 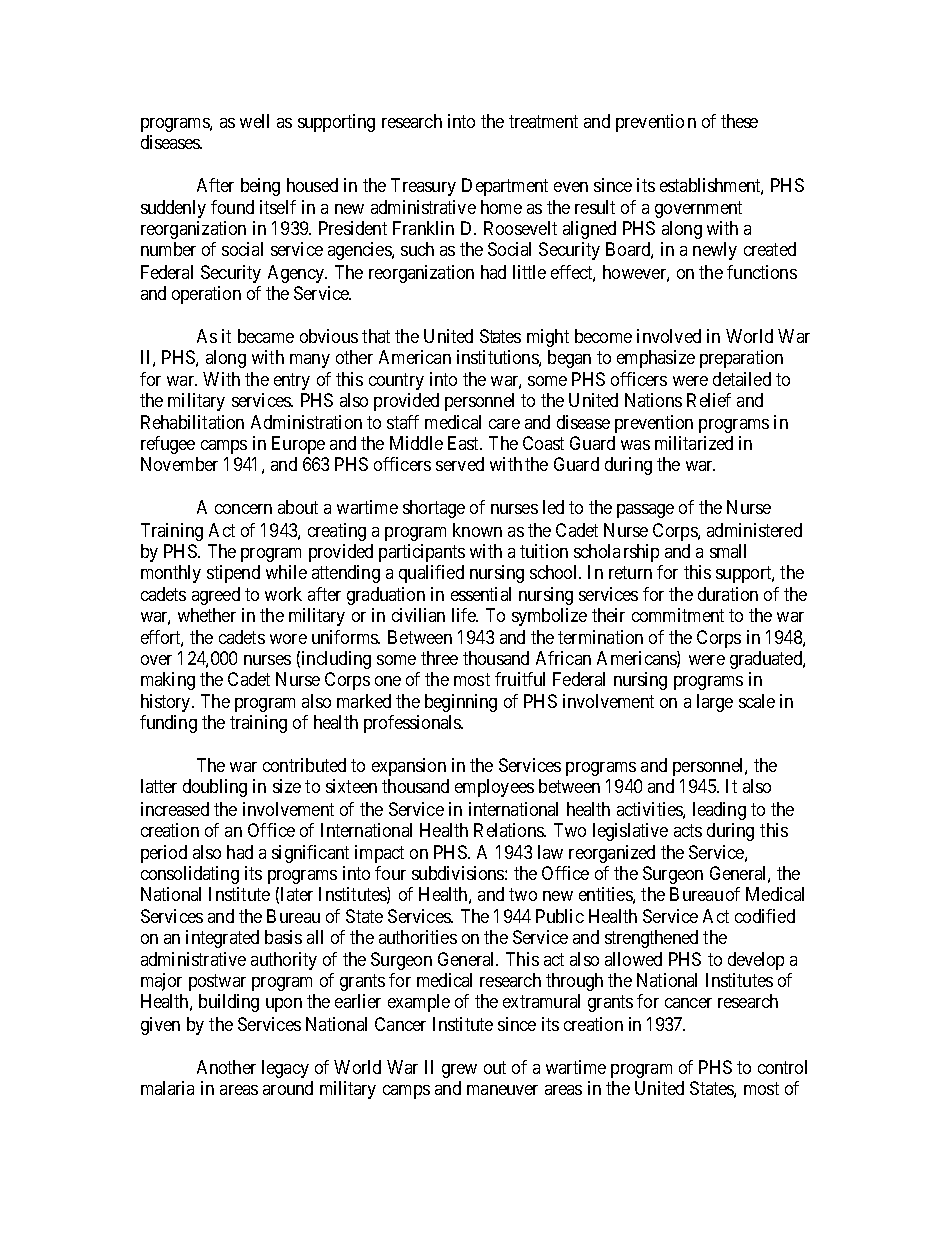 What do you see at coordinates (215, 788) in the screenshot?
I see `doubling` at bounding box center [215, 788].
